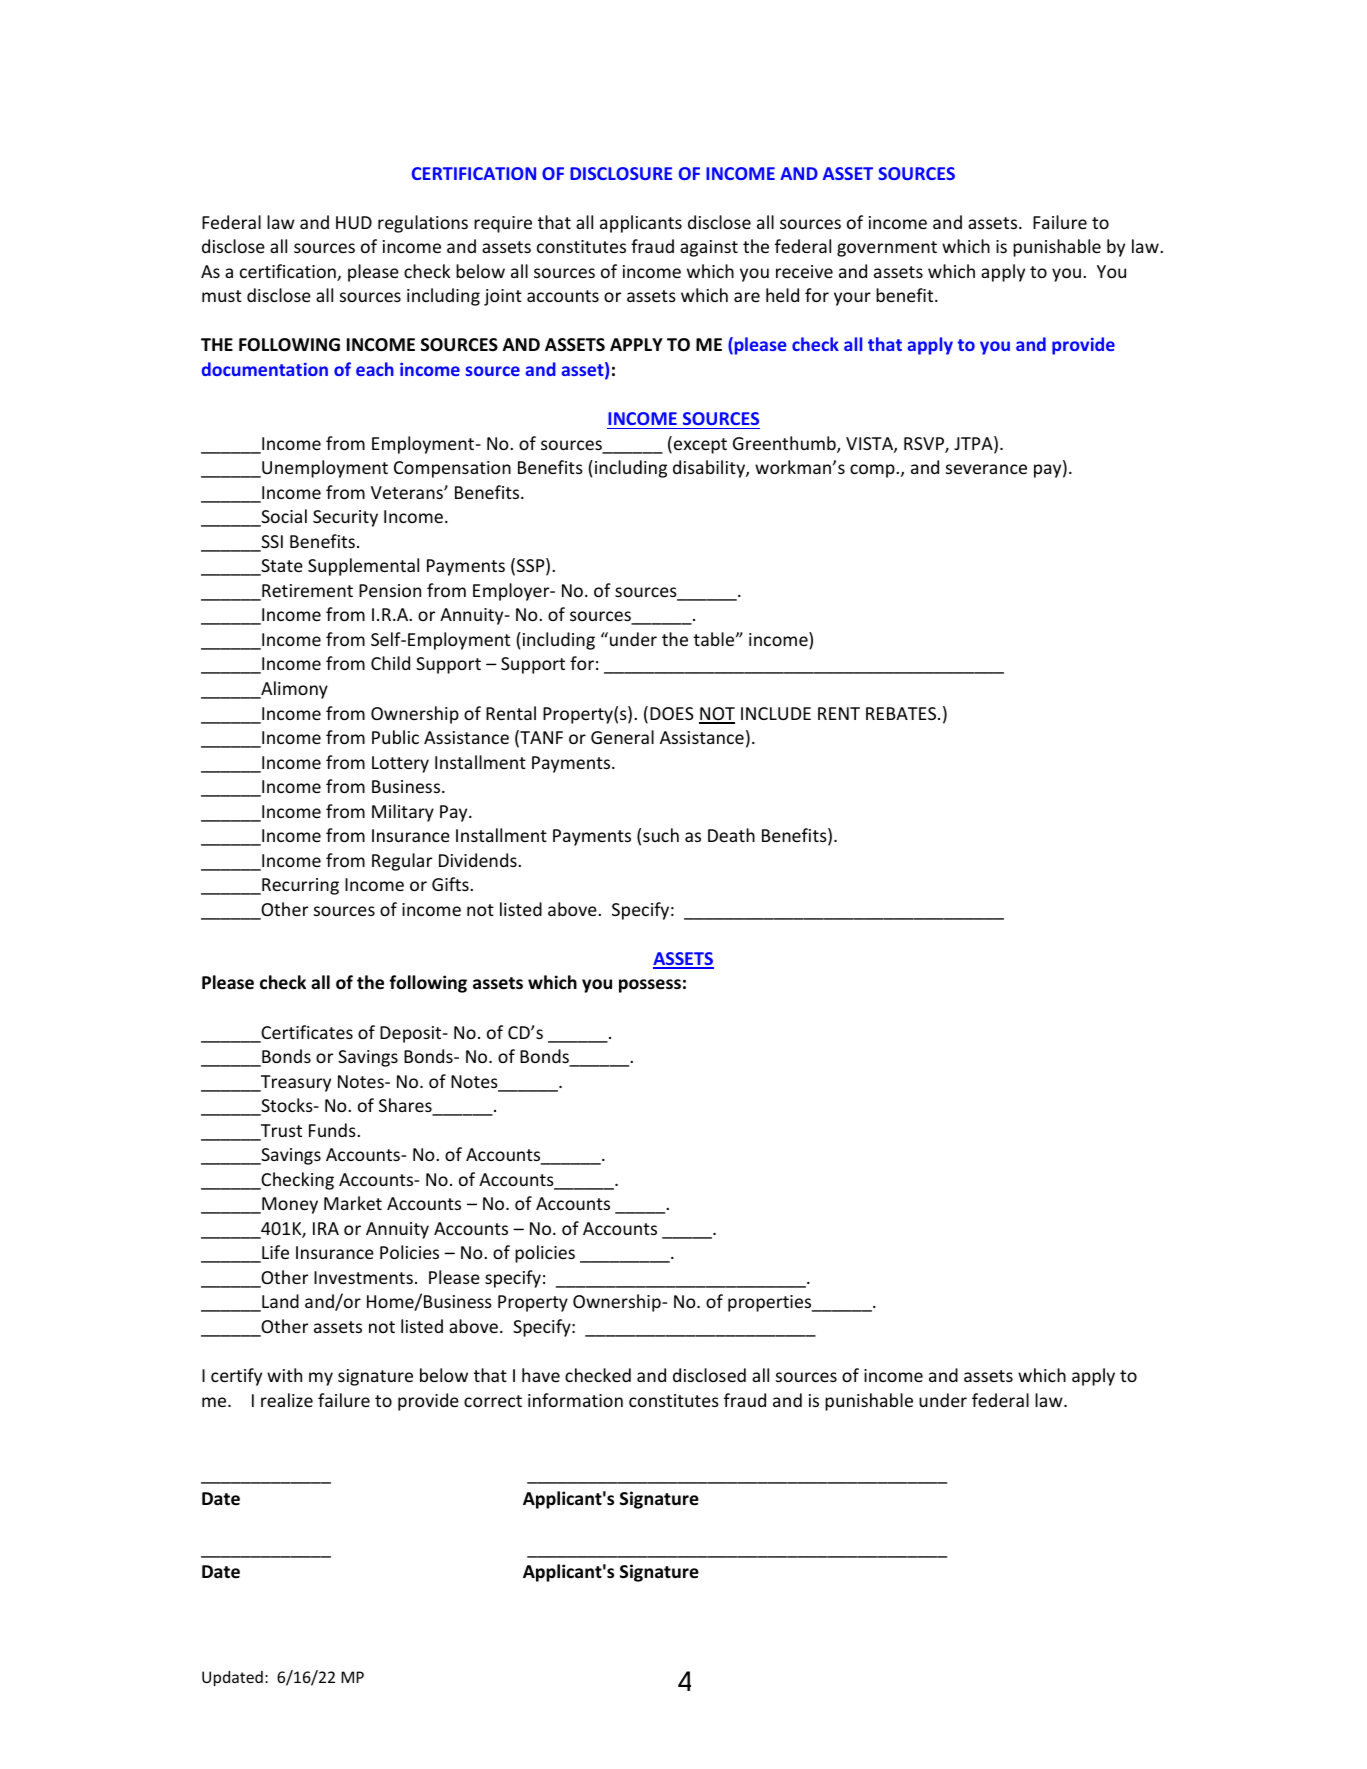 The width and height of the screenshot is (1367, 1769). What do you see at coordinates (887, 249) in the screenshot?
I see `government` at bounding box center [887, 249].
